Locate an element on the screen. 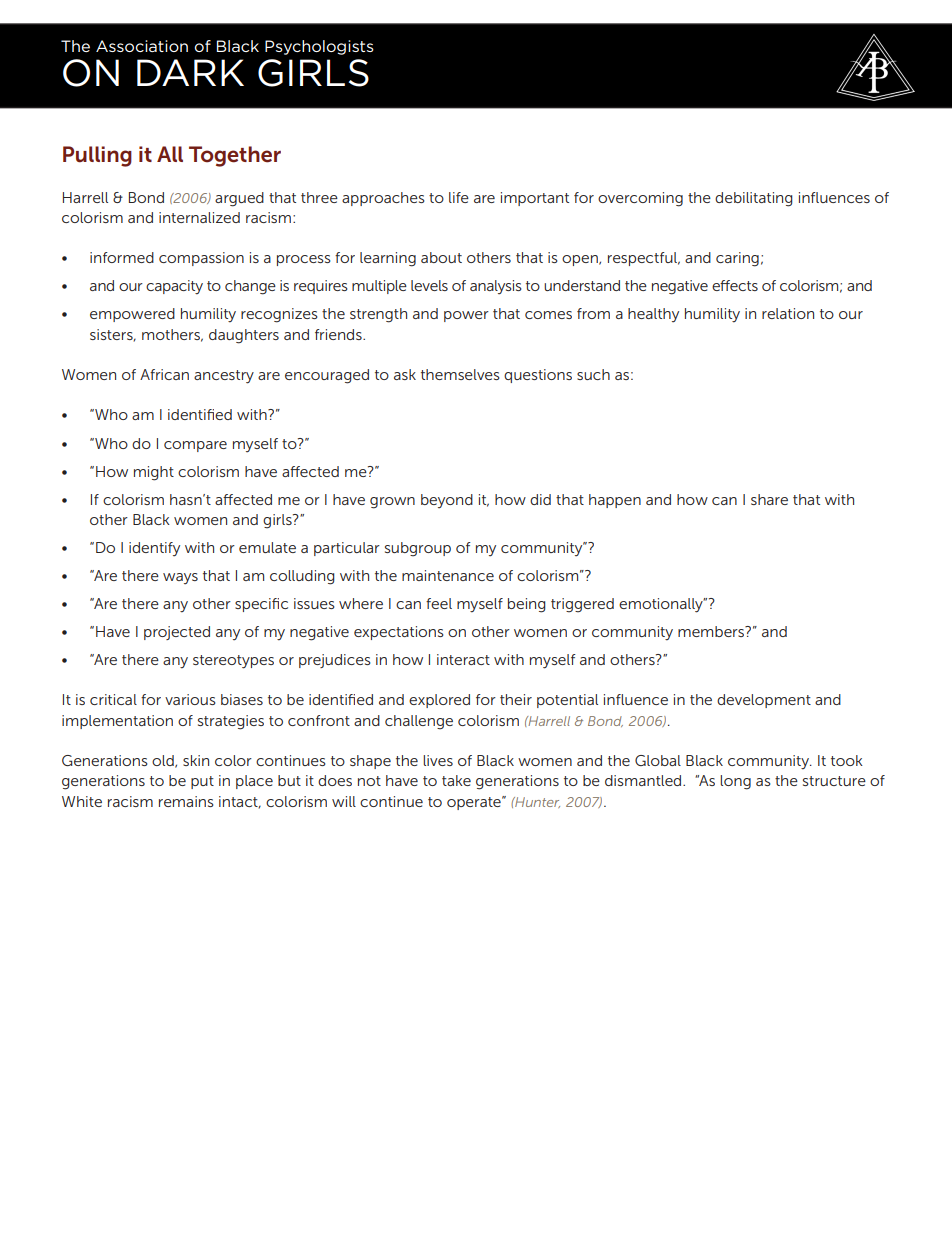 This screenshot has height=1233, width=952. long is located at coordinates (735, 782).
